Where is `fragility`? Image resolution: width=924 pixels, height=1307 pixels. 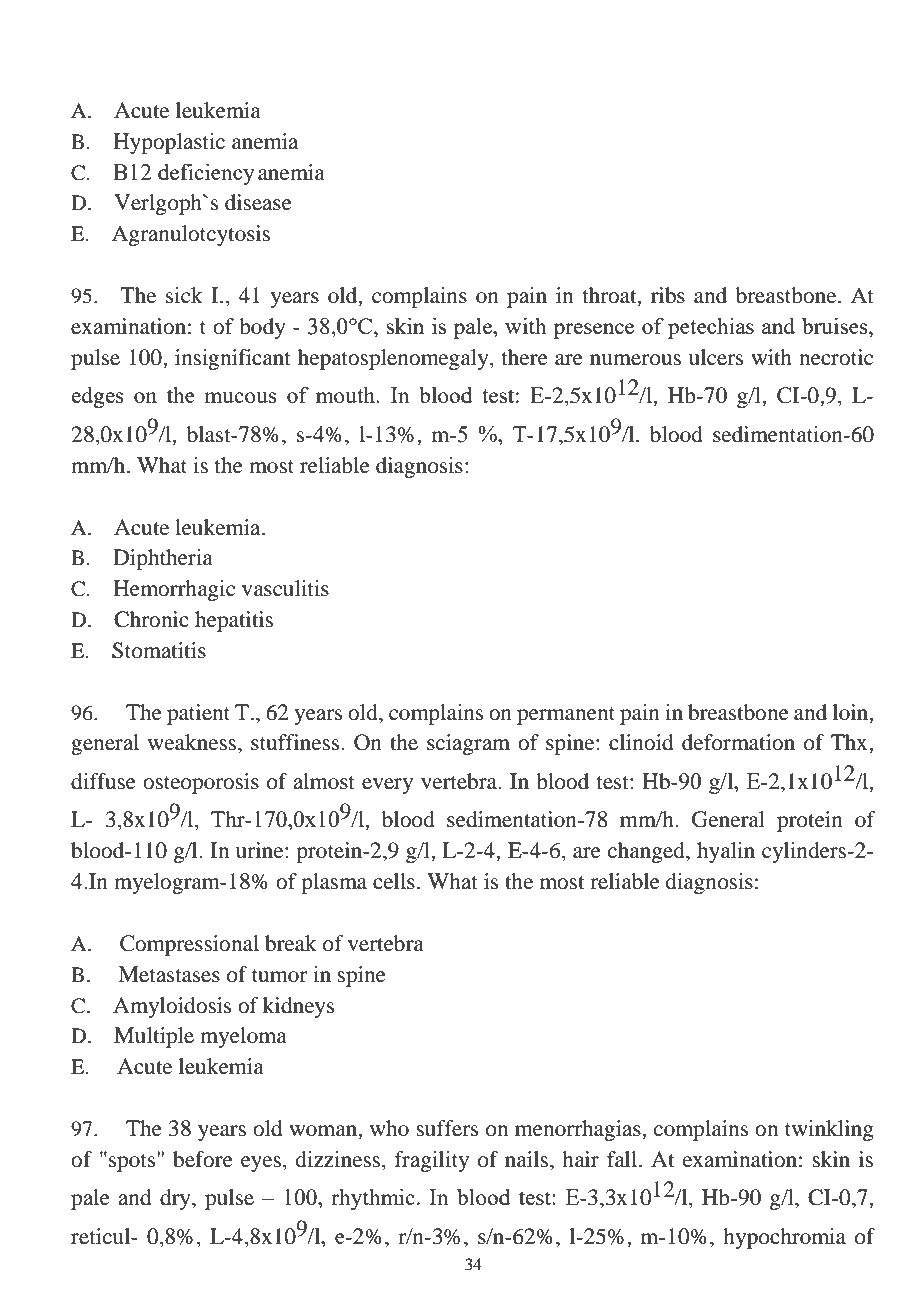 fragility is located at coordinates (432, 1161).
